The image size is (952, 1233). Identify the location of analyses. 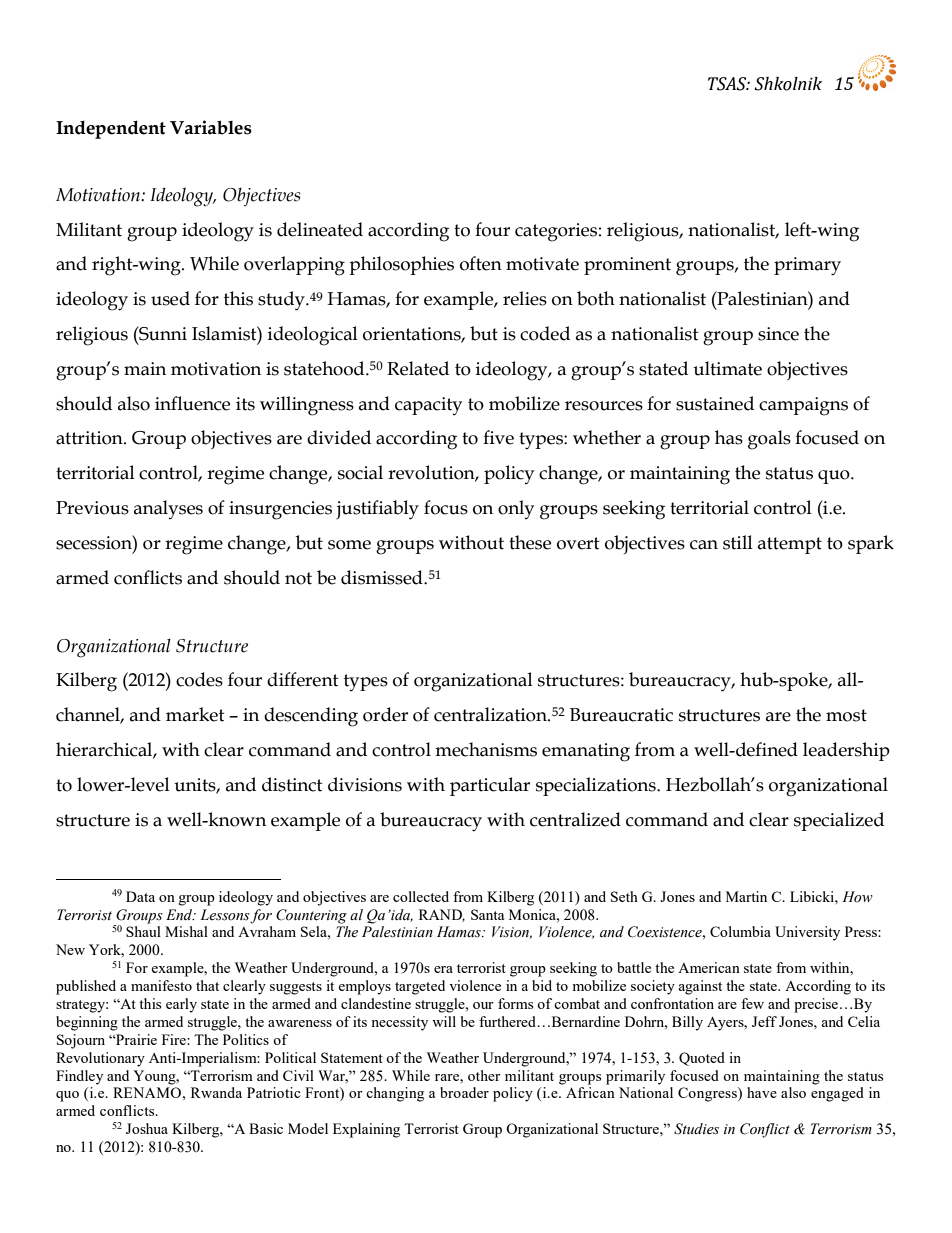
(168, 509).
